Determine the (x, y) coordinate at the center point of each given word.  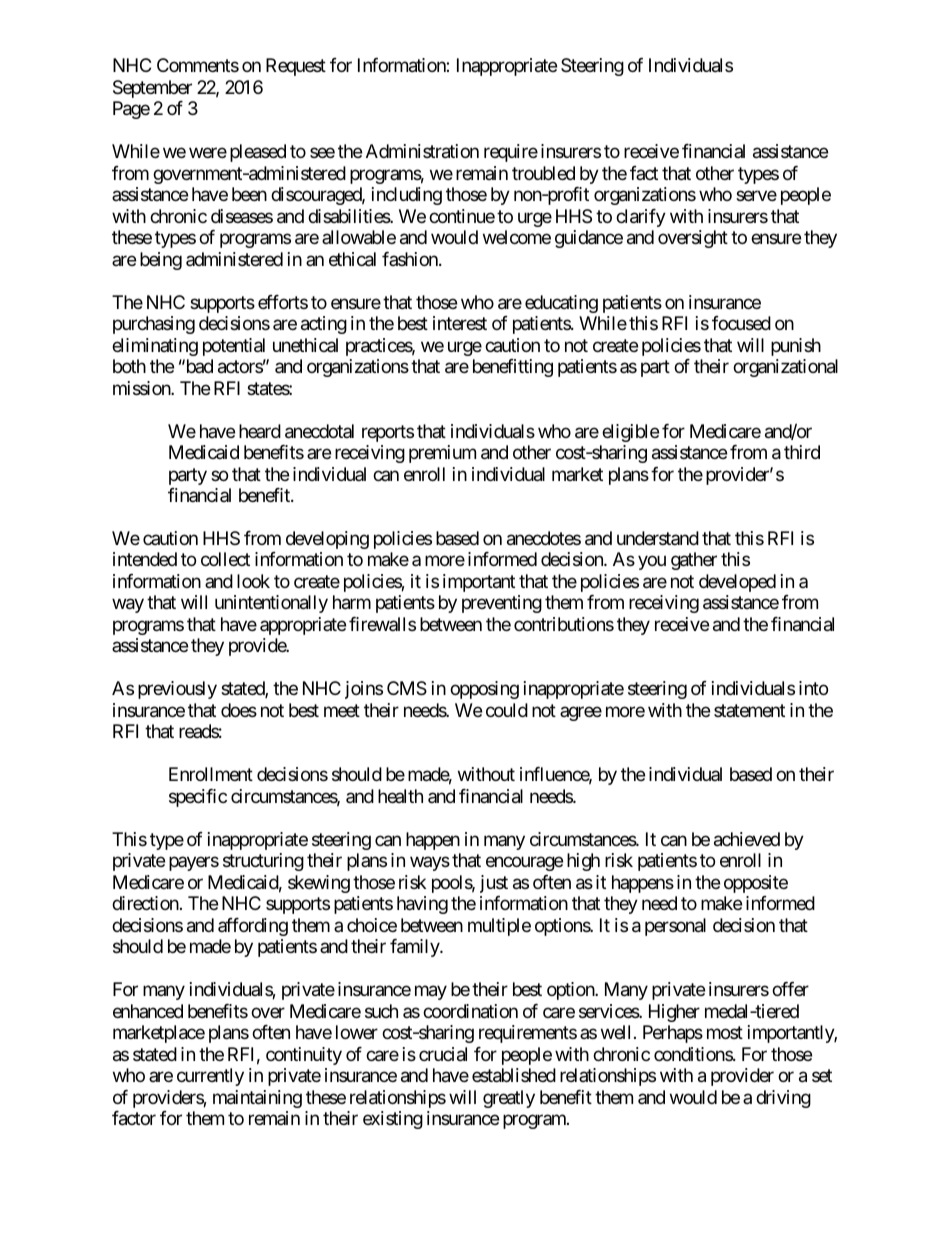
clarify (641, 218)
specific (198, 798)
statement (749, 710)
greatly (509, 1099)
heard (260, 431)
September (152, 89)
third (802, 452)
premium (442, 454)
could (507, 710)
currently (210, 1077)
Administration (422, 151)
